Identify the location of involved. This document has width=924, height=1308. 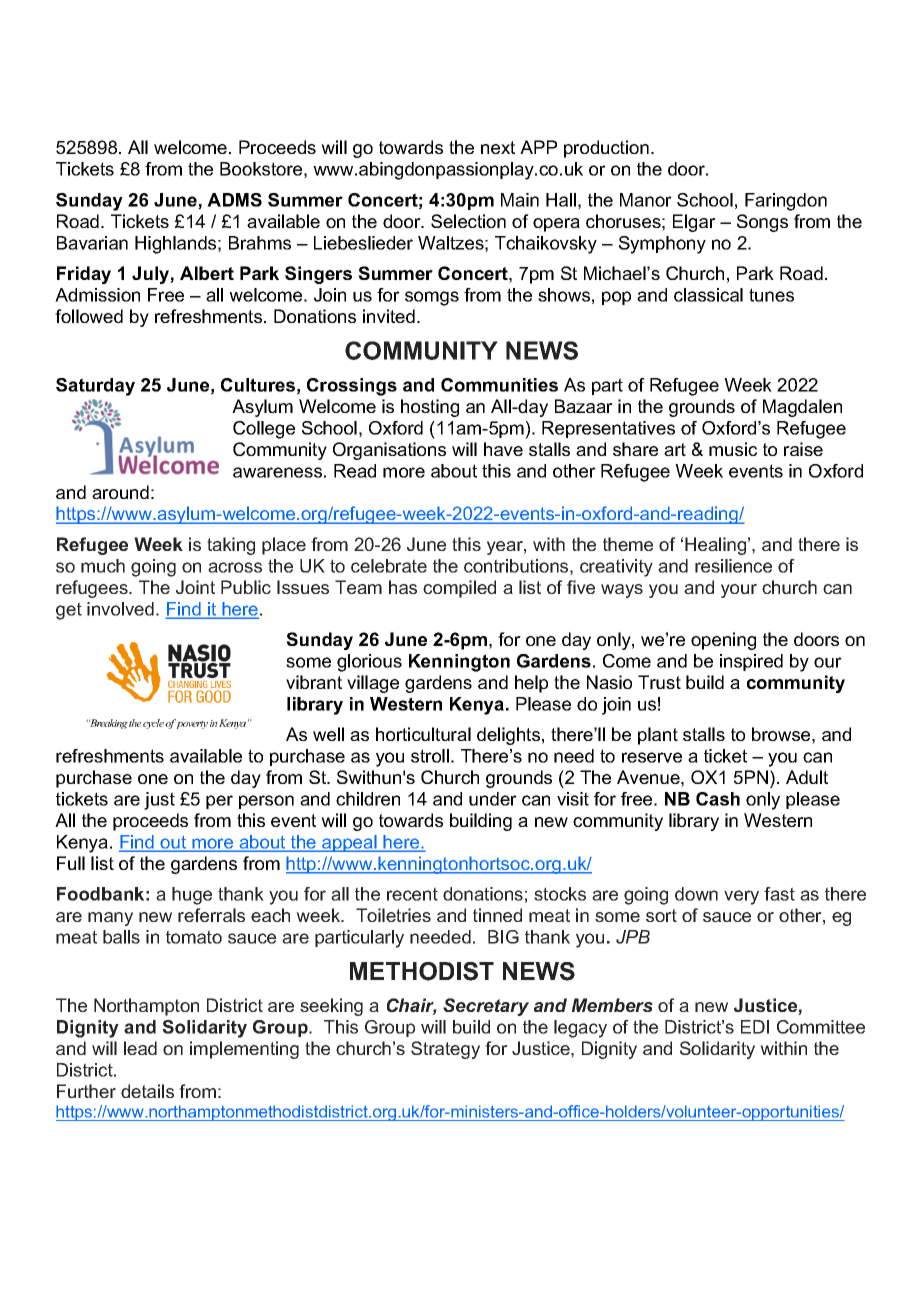
(120, 609).
